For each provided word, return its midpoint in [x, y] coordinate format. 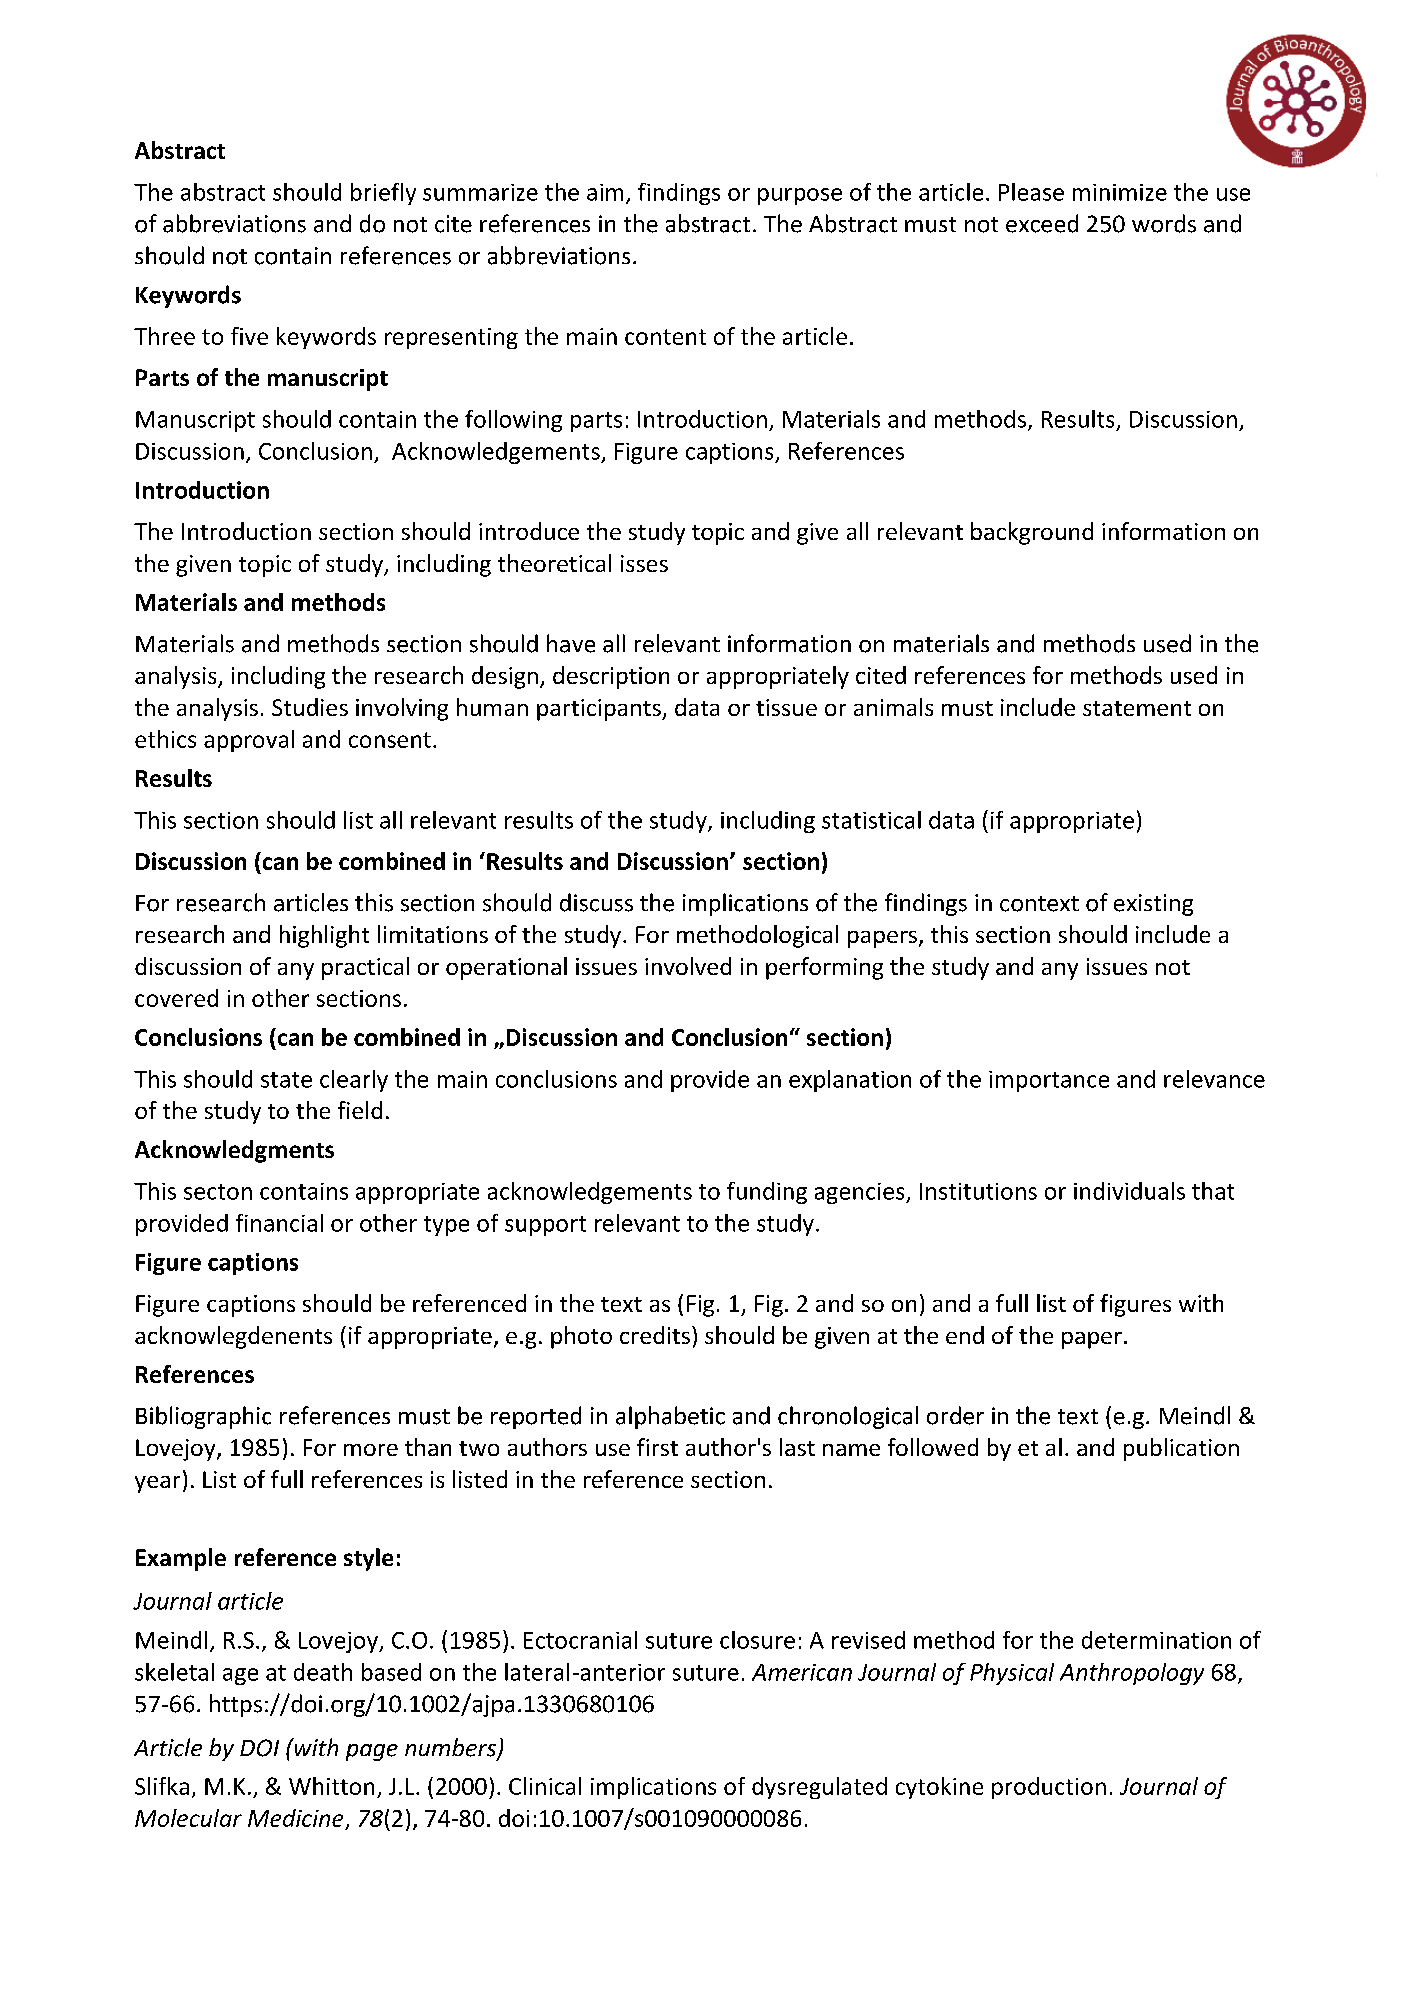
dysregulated [819, 1788]
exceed [1042, 223]
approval [249, 741]
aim [605, 192]
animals [893, 707]
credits [655, 1335]
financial [279, 1223]
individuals [1129, 1191]
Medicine [295, 1818]
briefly [383, 194]
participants [600, 710]
